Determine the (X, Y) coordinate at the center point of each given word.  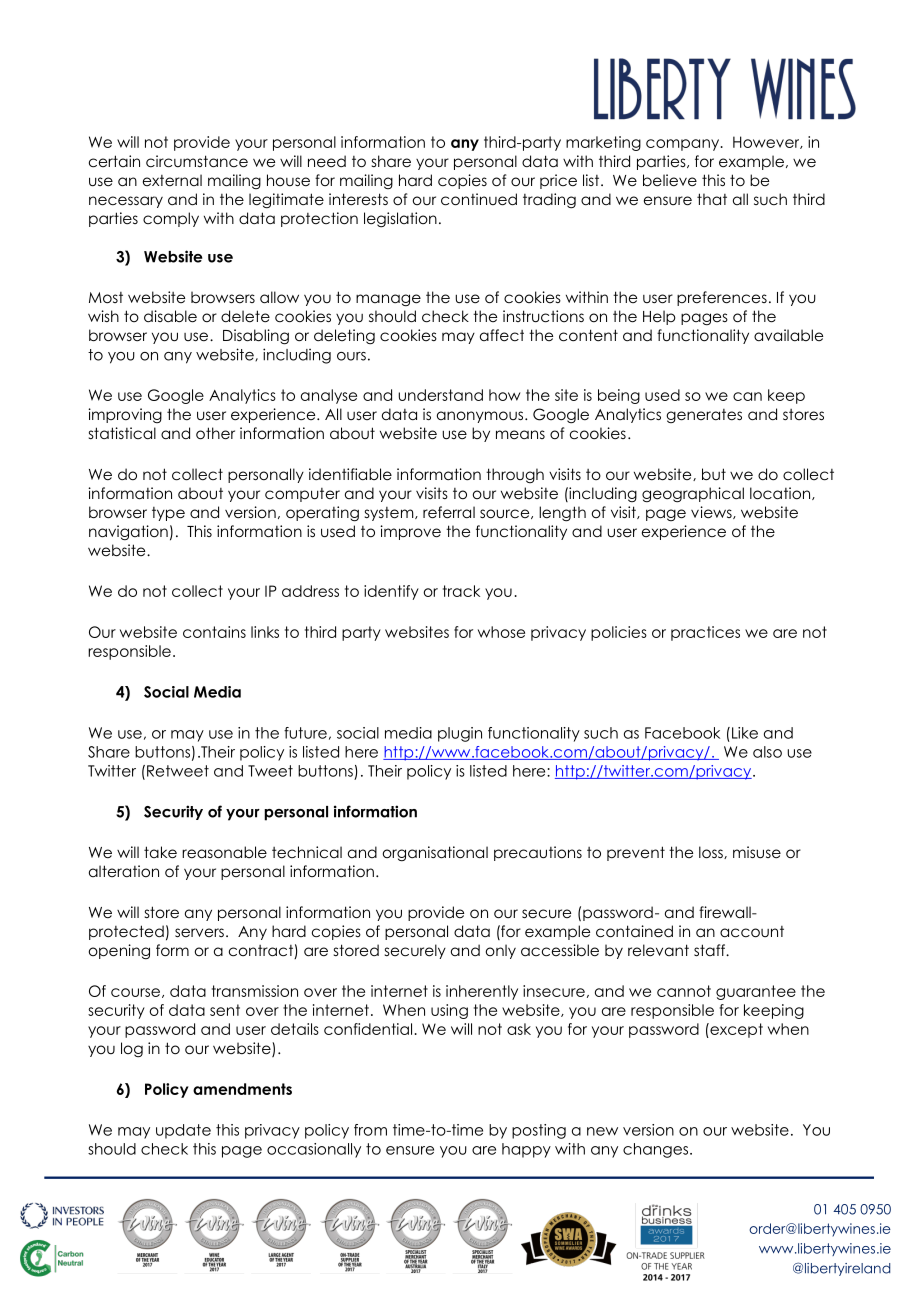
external (172, 180)
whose (501, 632)
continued (479, 199)
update (183, 1131)
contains (214, 632)
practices (705, 633)
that (712, 199)
